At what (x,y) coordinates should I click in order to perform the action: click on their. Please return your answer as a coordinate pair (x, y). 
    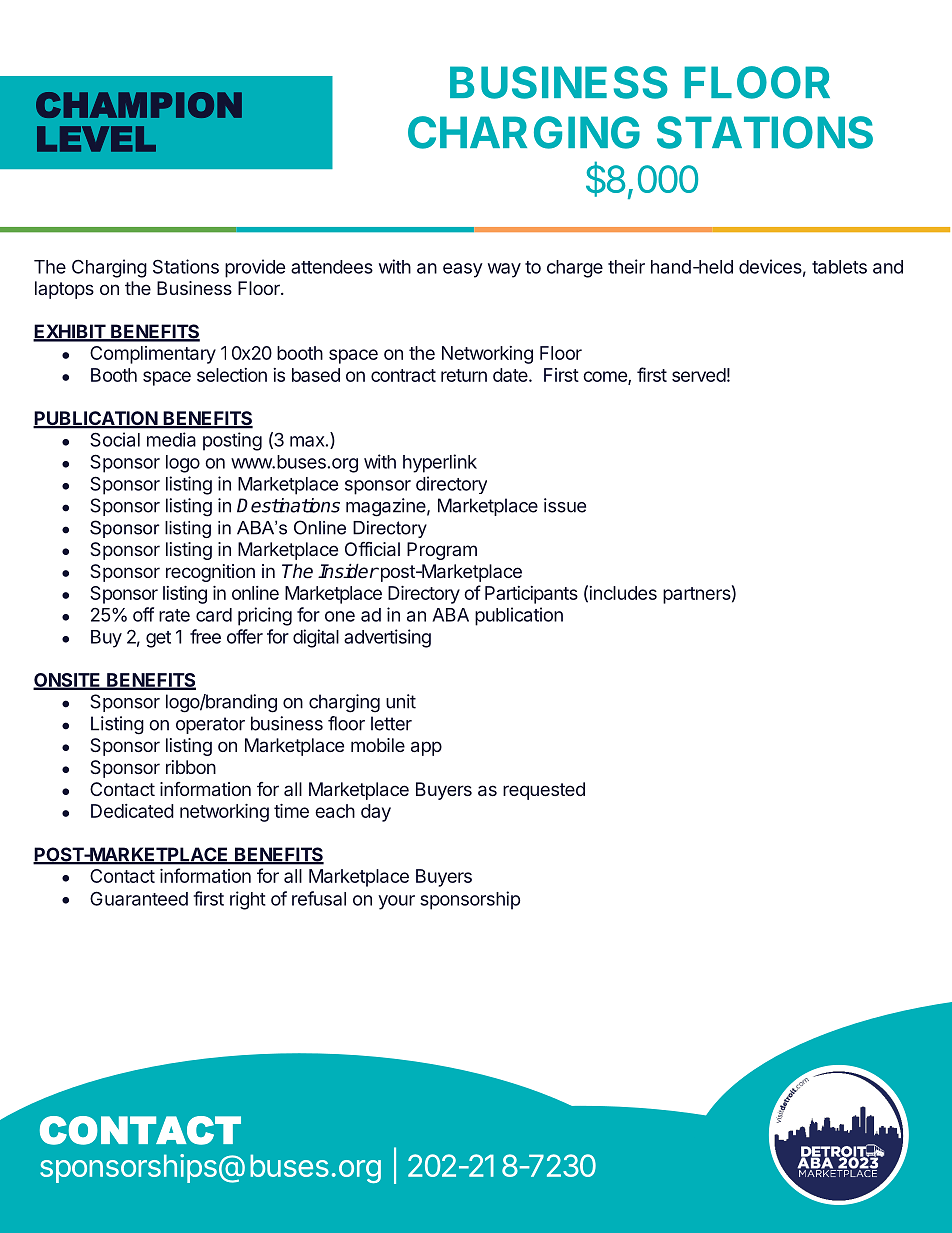
    Looking at the image, I should click on (626, 266).
